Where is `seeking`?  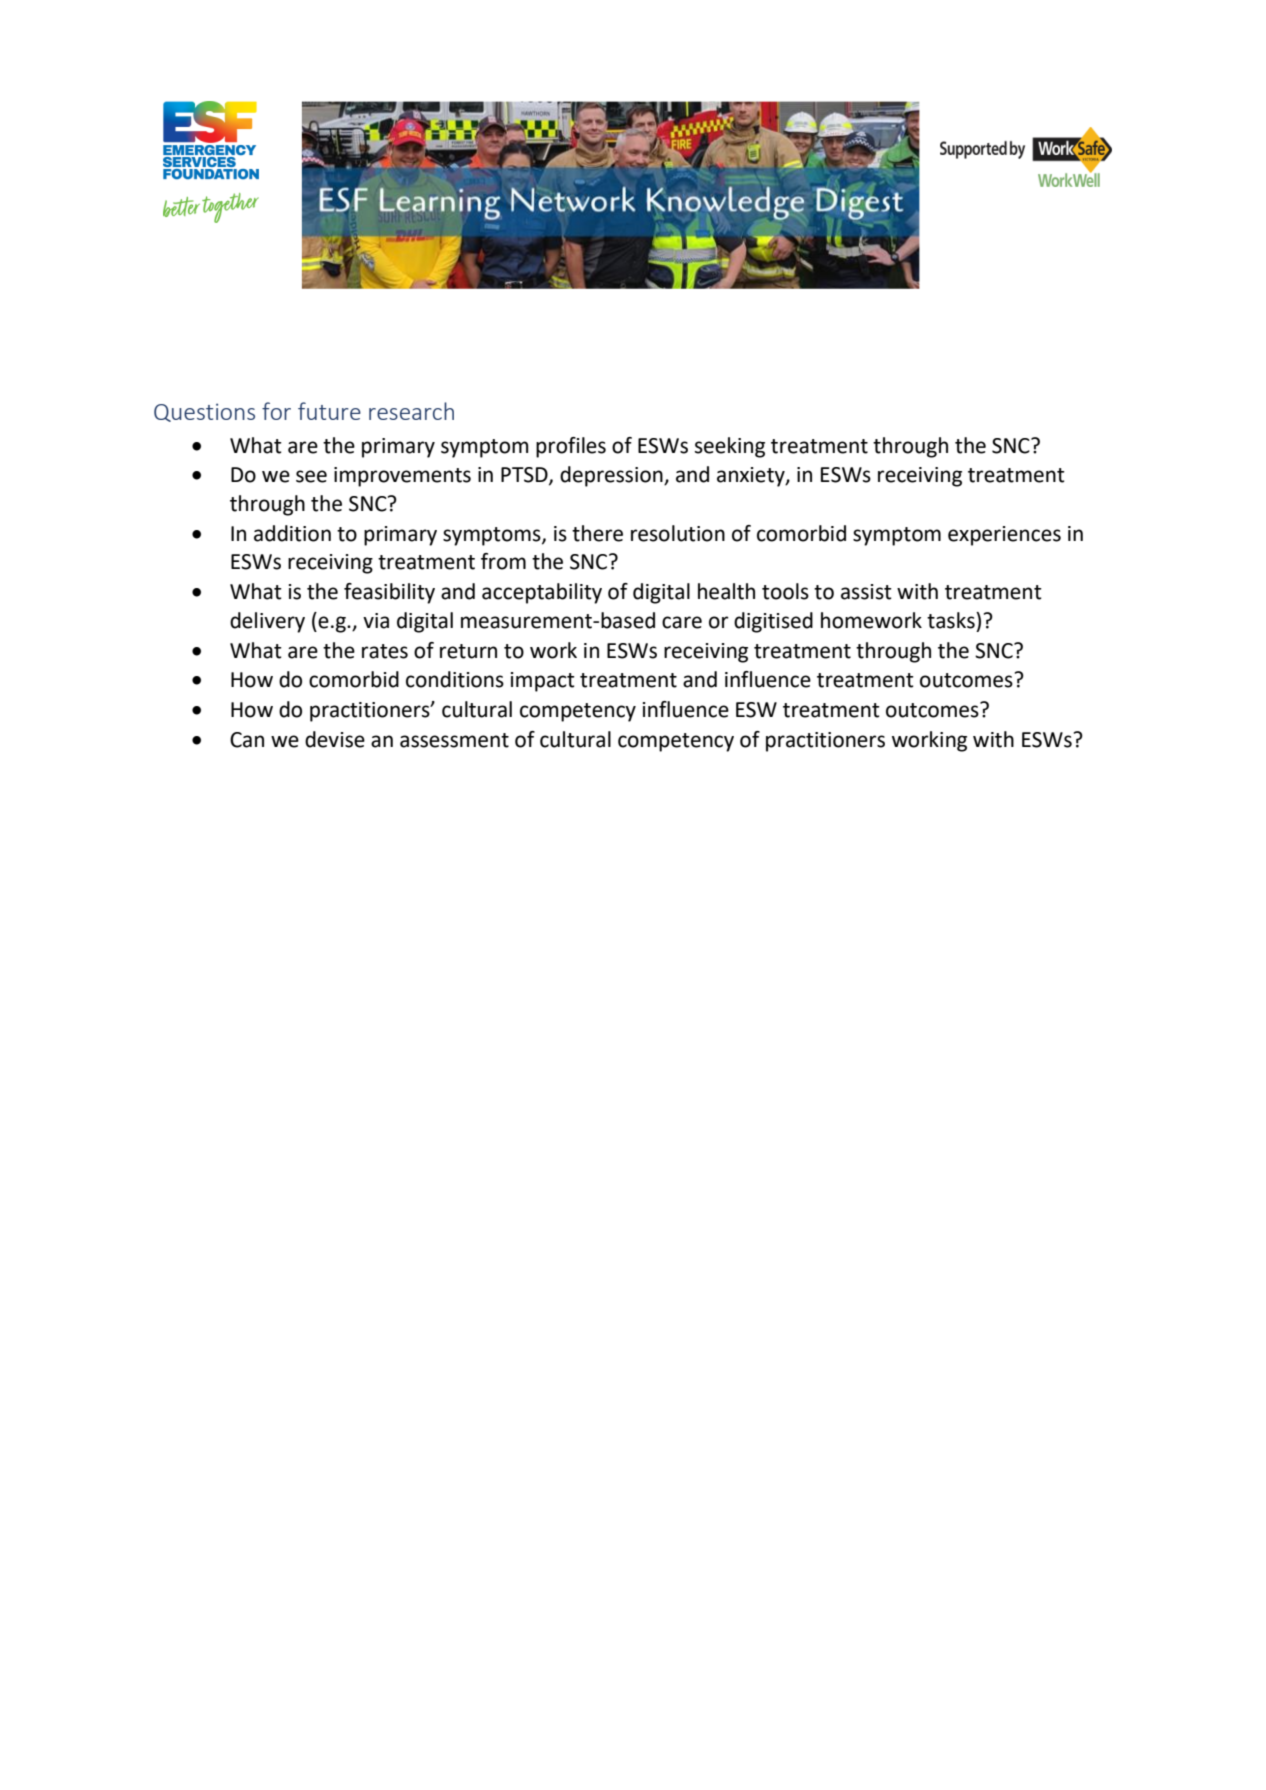
seeking is located at coordinates (730, 447).
